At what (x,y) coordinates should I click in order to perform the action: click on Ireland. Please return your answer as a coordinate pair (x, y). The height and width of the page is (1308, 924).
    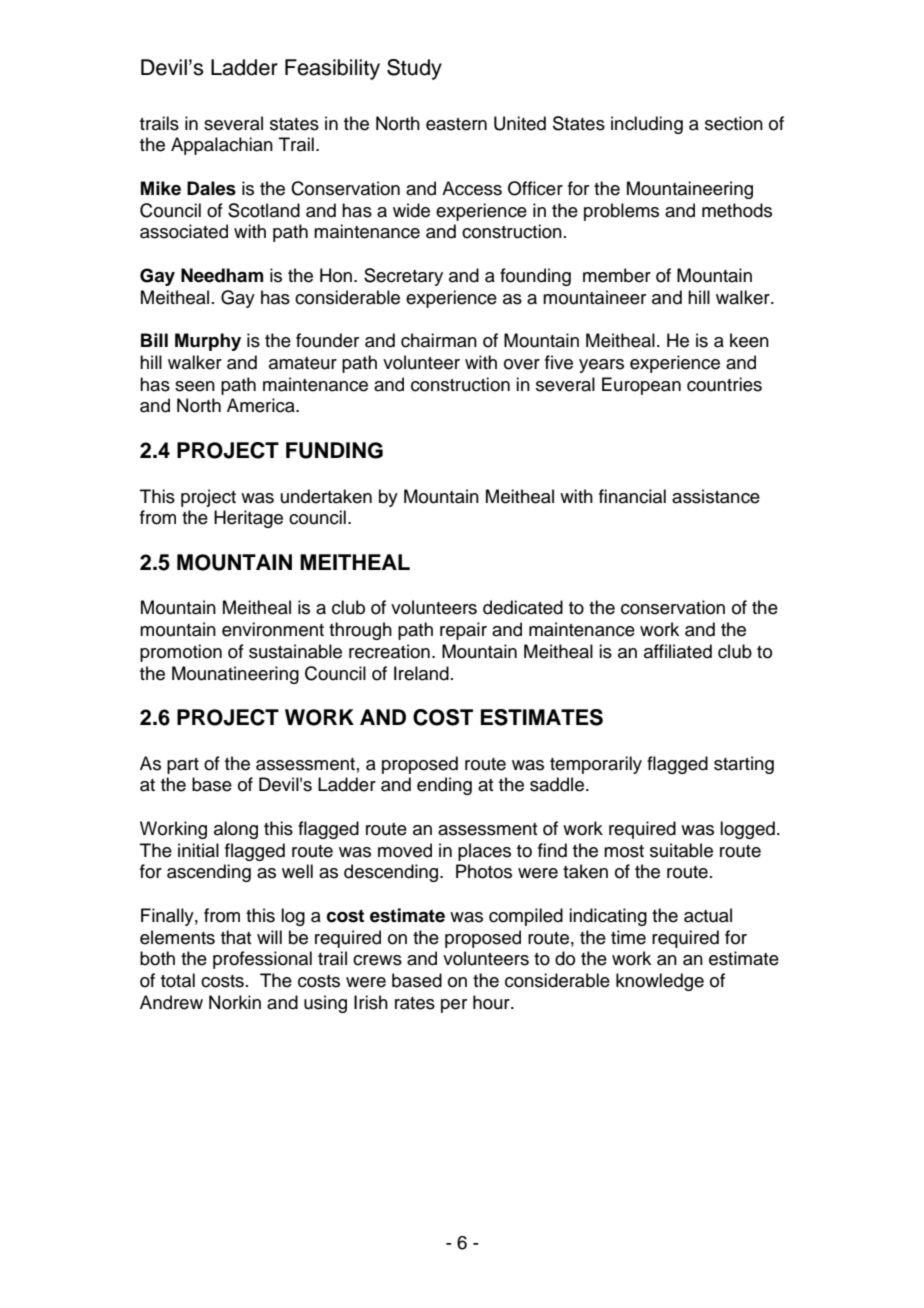
    Looking at the image, I should click on (421, 673).
